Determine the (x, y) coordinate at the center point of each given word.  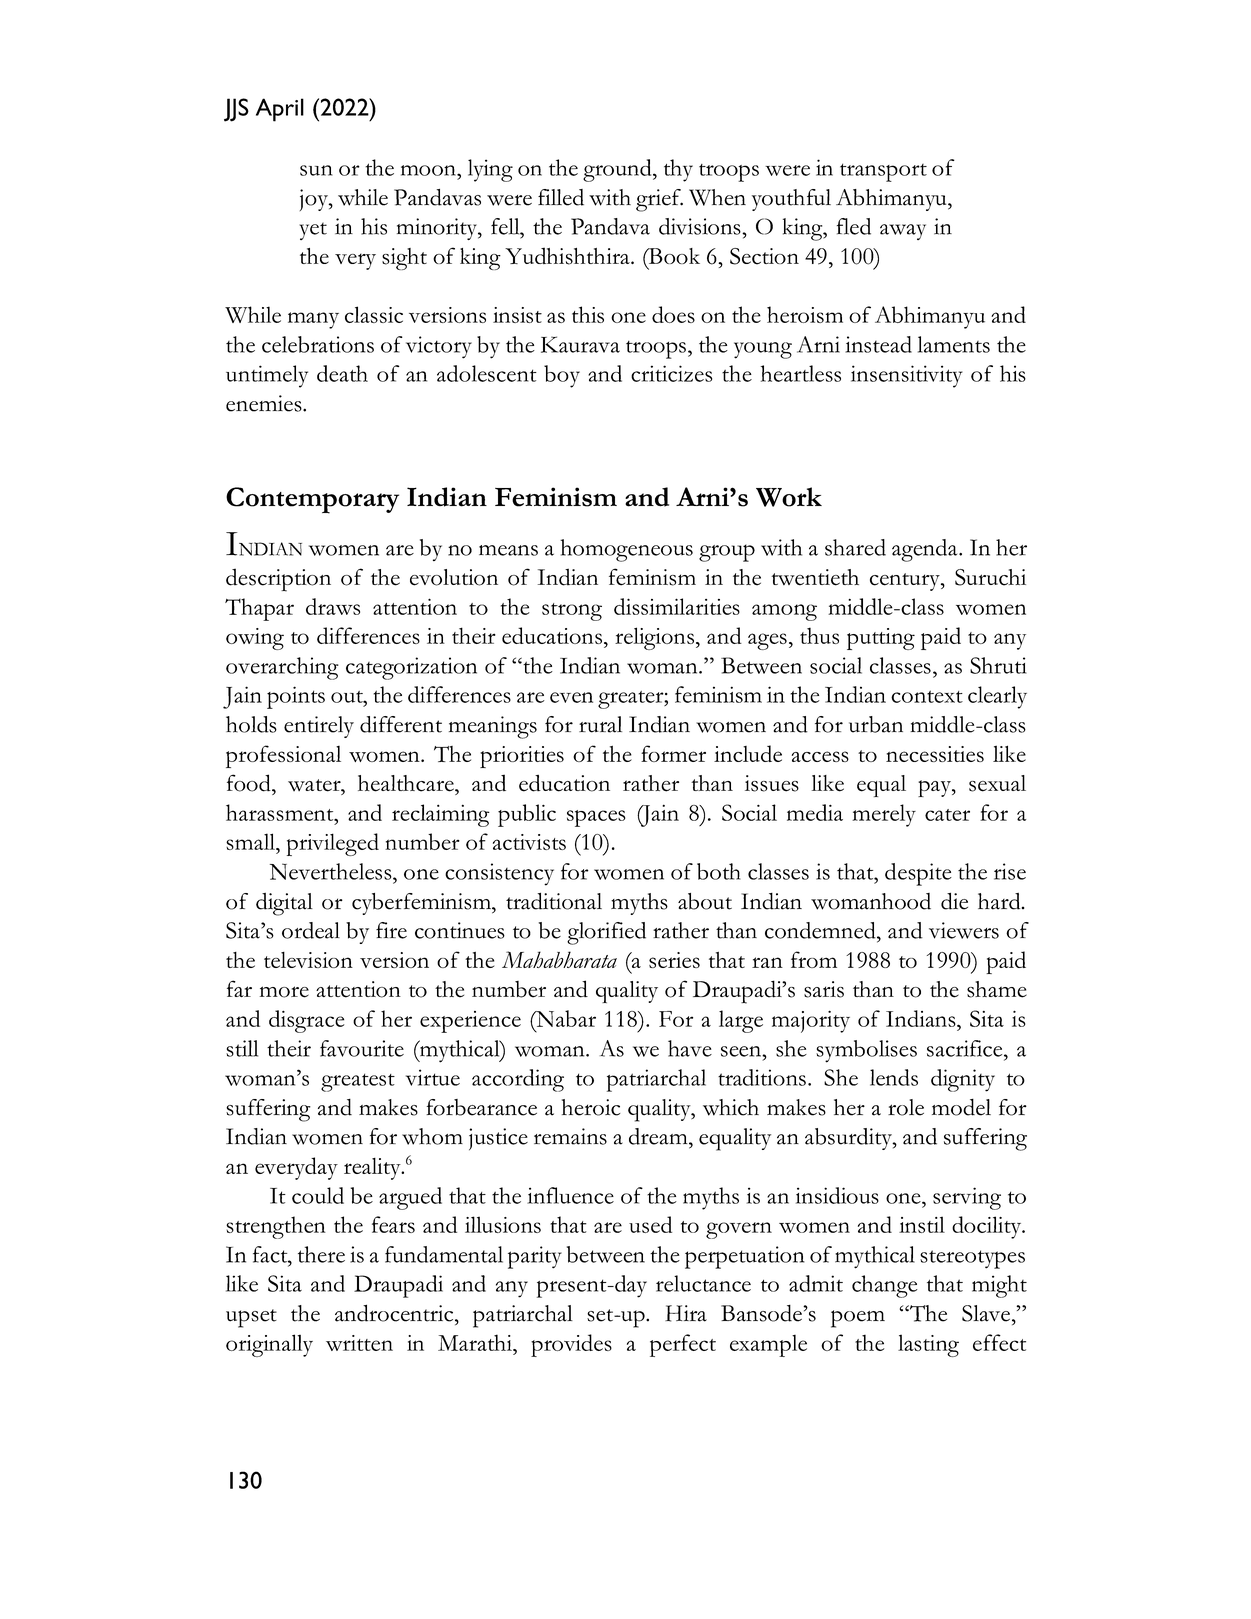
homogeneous (626, 550)
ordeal (311, 930)
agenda (926, 550)
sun (316, 170)
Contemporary (312, 500)
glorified (606, 933)
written (359, 1343)
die (954, 901)
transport (883, 172)
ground (618, 170)
